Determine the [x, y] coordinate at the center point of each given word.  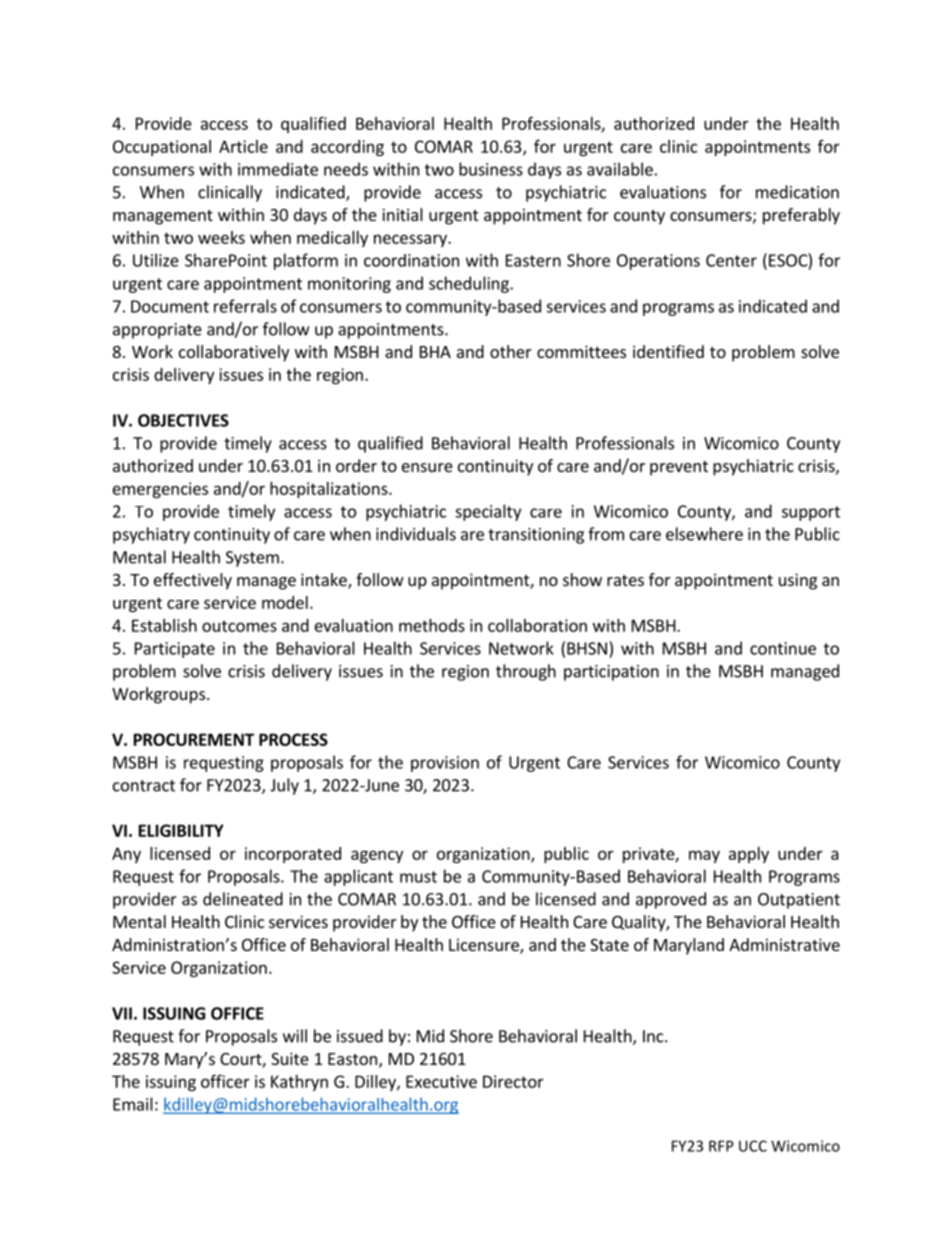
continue [783, 648]
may [704, 856]
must [418, 877]
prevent [679, 468]
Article [243, 146]
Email [133, 1104]
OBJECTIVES [183, 420]
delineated [243, 899]
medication [797, 192]
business [491, 169]
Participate [175, 650]
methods [432, 625]
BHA [435, 352]
